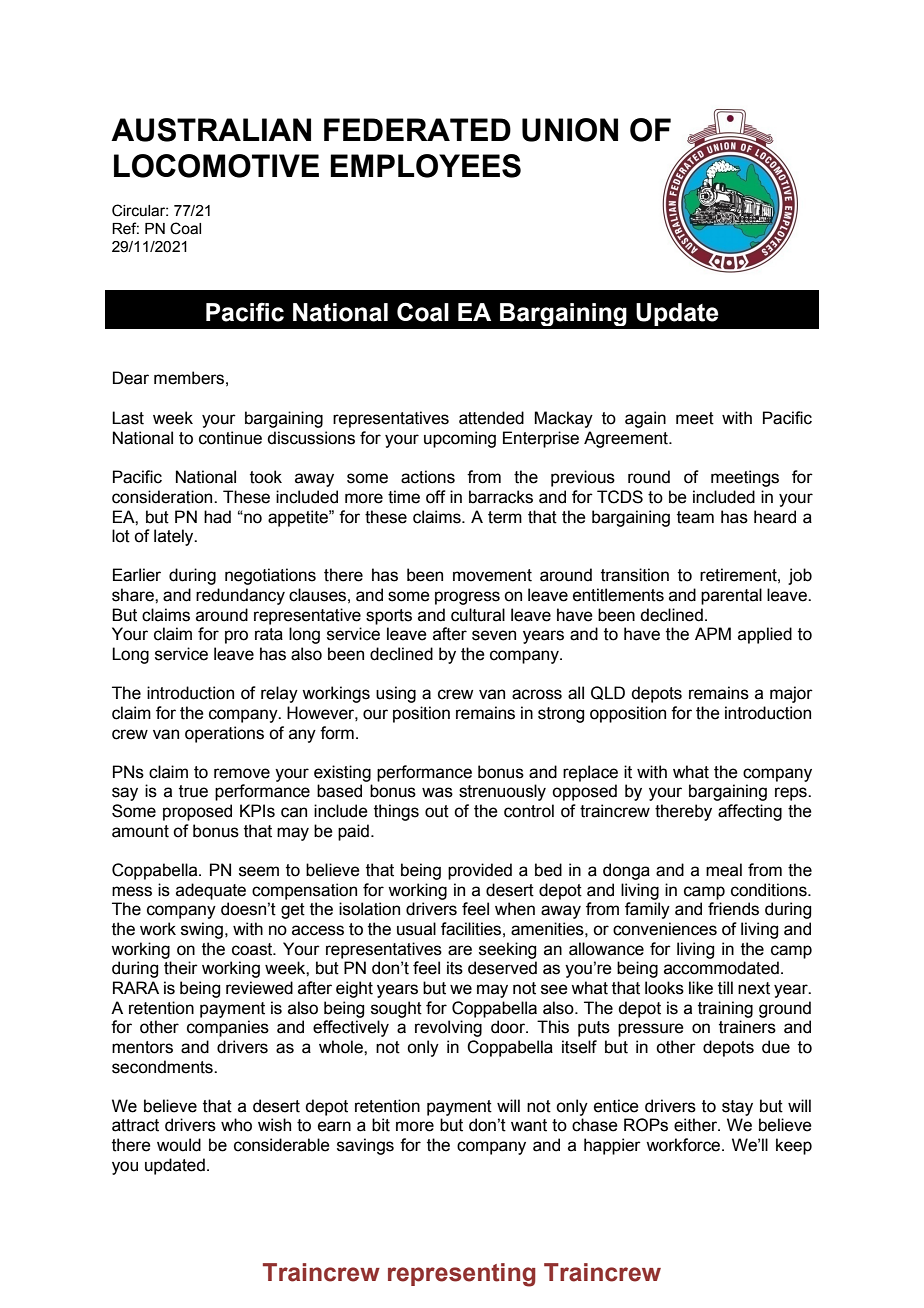 This page has height=1308, width=924. What do you see at coordinates (695, 517) in the page?
I see `team` at bounding box center [695, 517].
